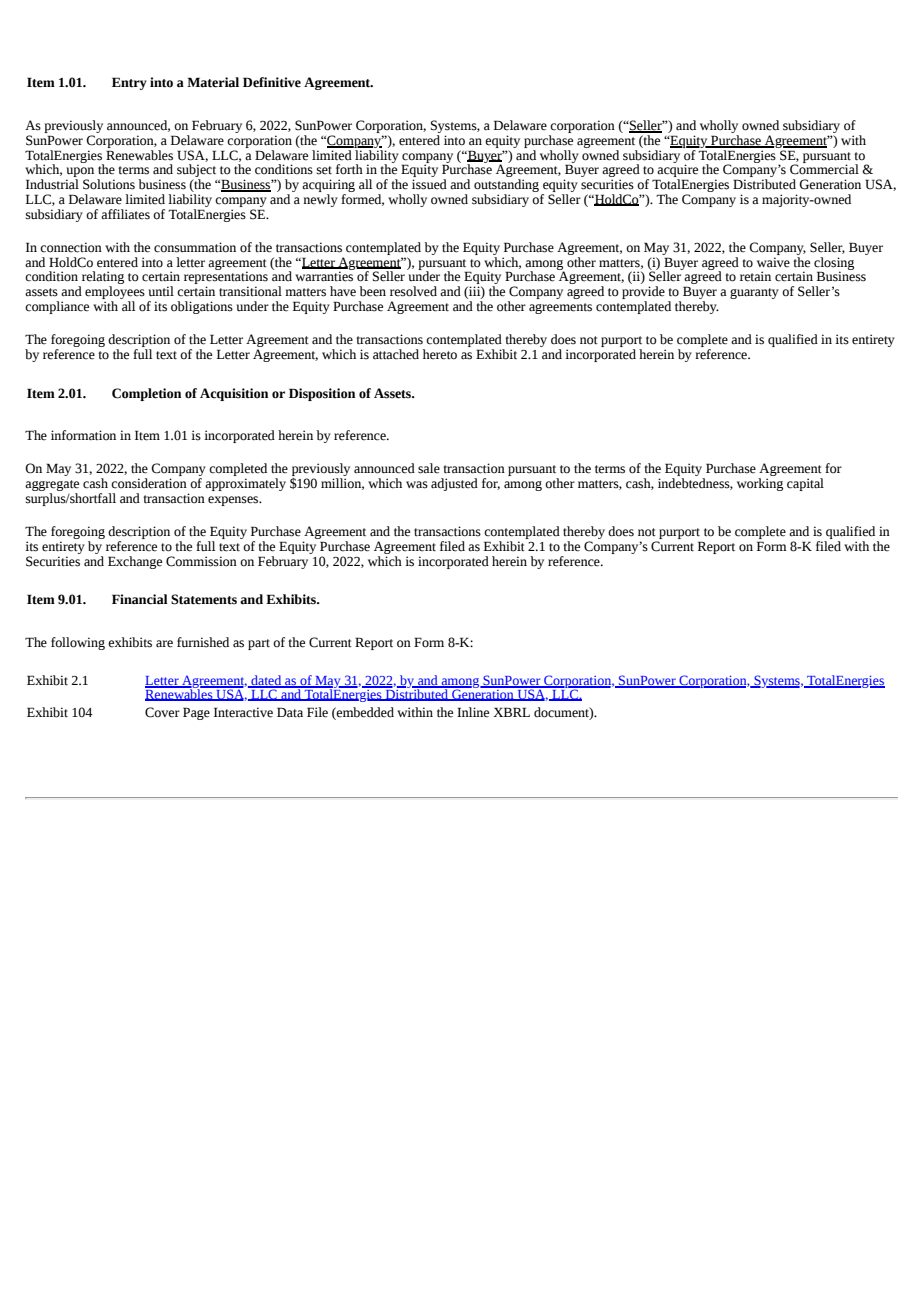 The width and height of the screenshot is (924, 1308). Describe the element at coordinates (677, 172) in the screenshot. I see `acquire` at that location.
